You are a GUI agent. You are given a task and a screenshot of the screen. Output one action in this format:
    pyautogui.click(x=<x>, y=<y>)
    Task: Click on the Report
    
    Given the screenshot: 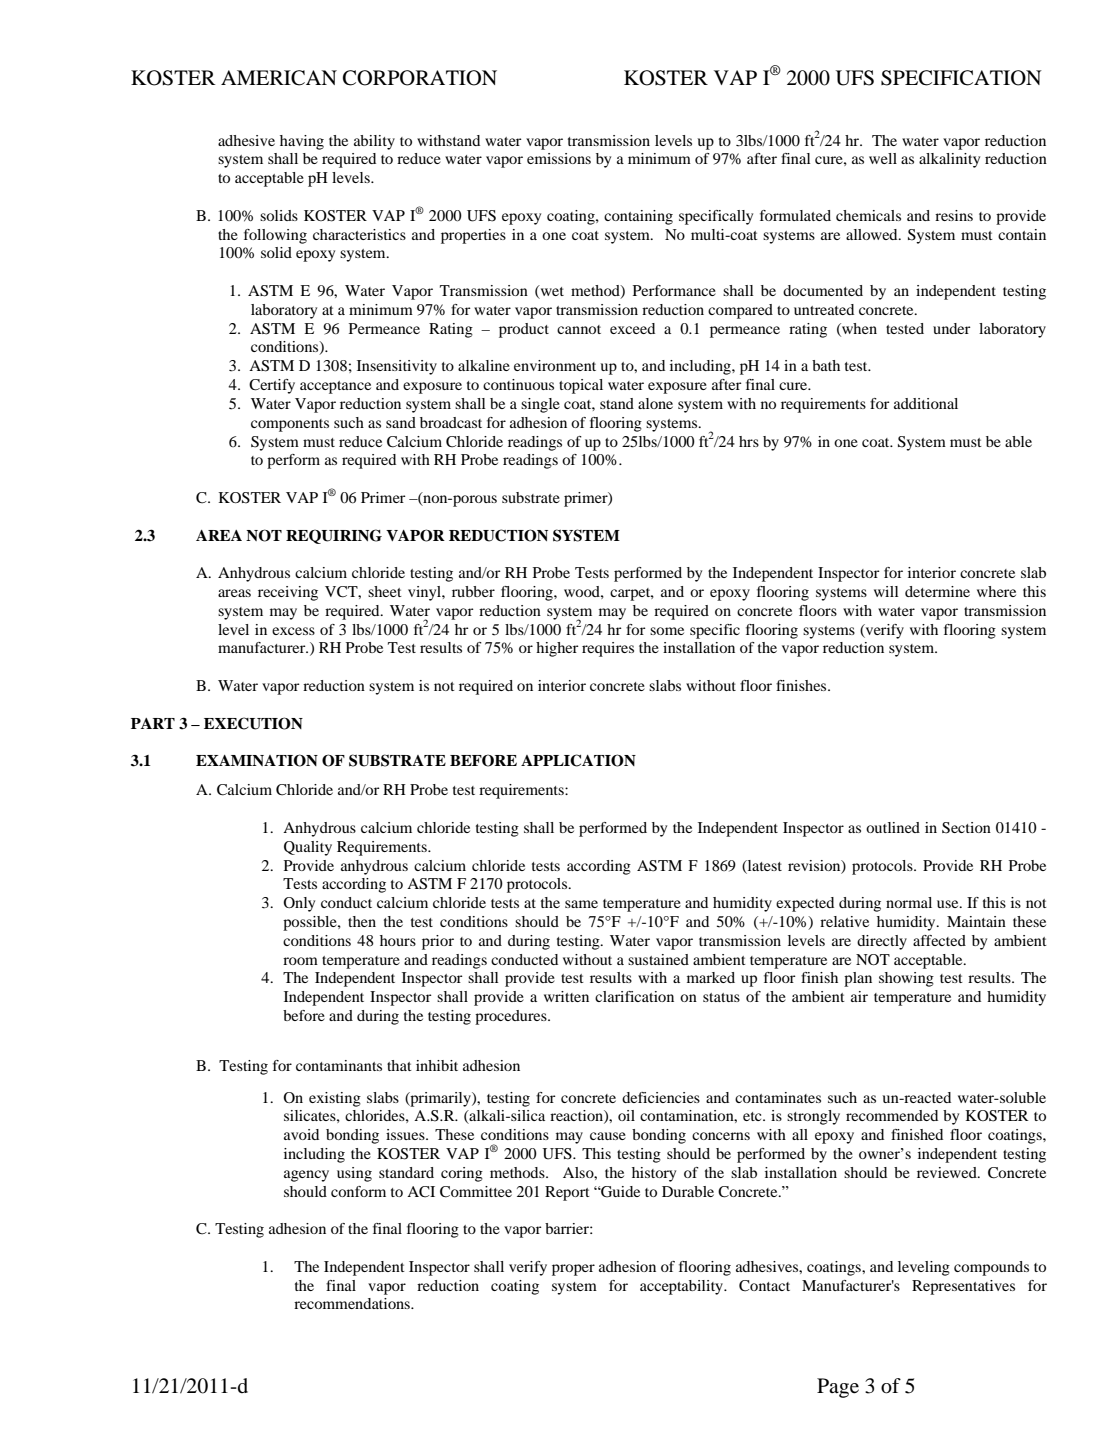 What is the action you would take?
    pyautogui.click(x=567, y=1193)
